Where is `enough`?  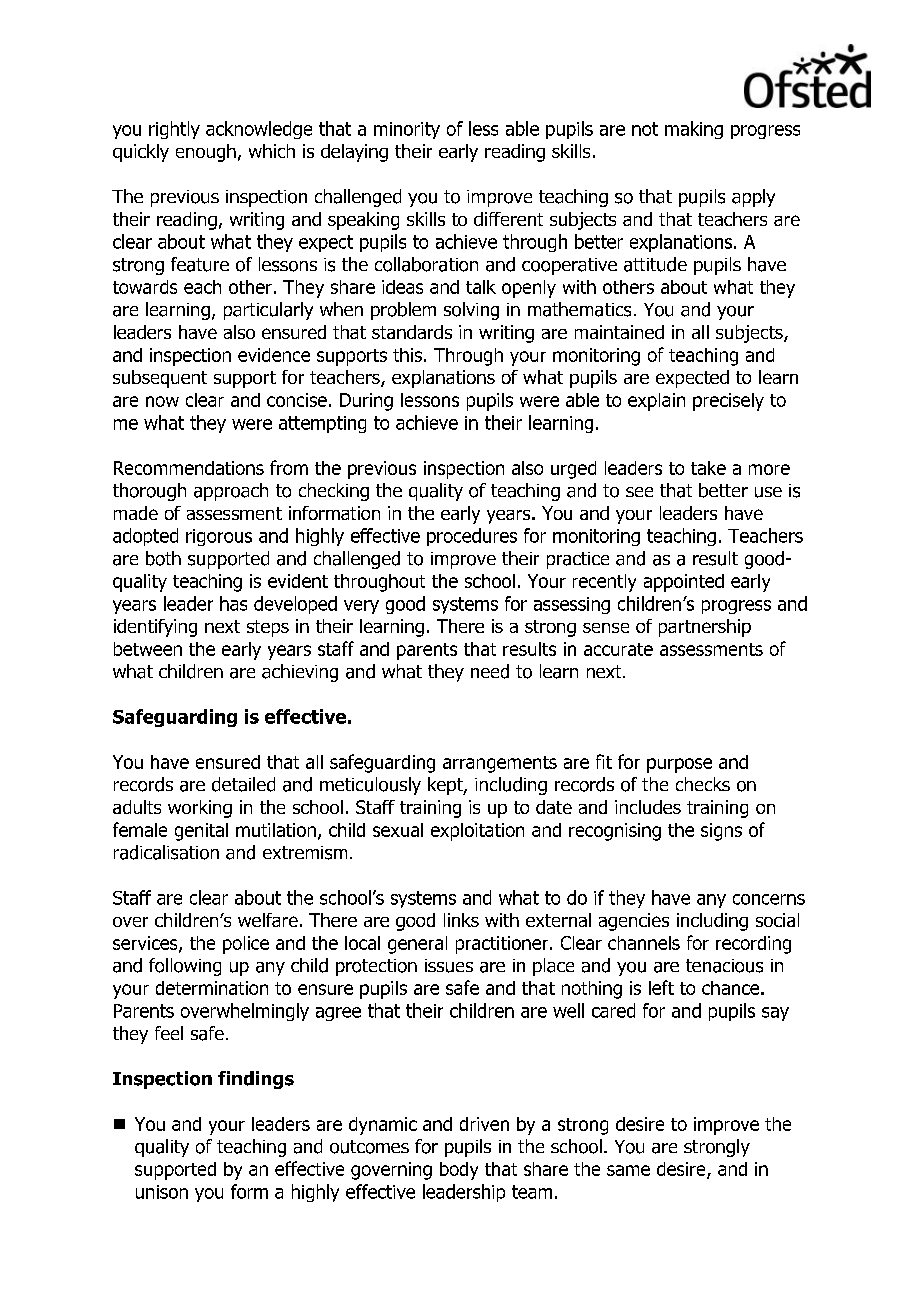 enough is located at coordinates (206, 153).
